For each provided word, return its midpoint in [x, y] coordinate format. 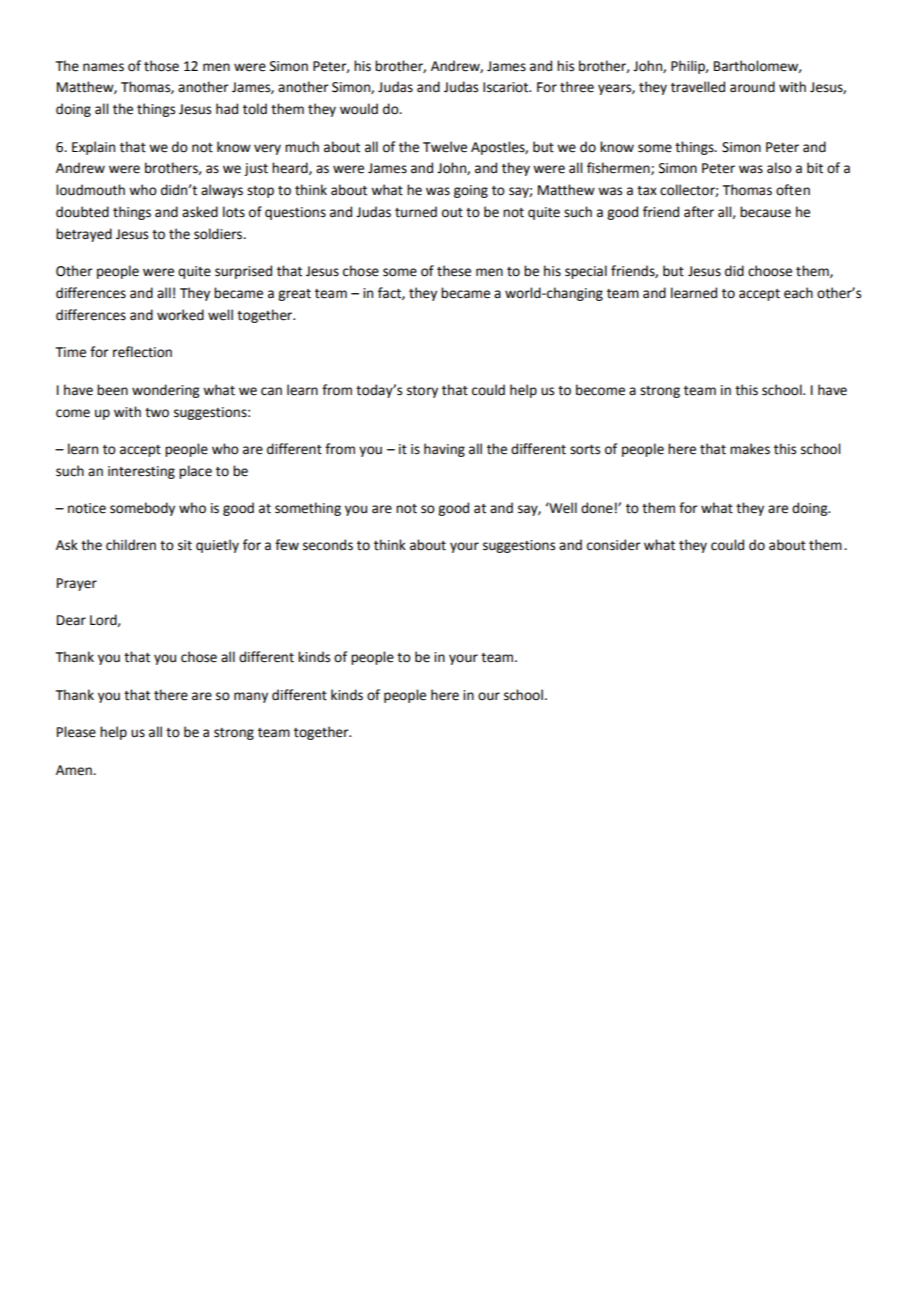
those [161, 66]
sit [185, 545]
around [752, 87]
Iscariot [507, 87]
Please [76, 732]
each [798, 293]
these [454, 271]
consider [614, 545]
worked [180, 315]
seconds [328, 545]
